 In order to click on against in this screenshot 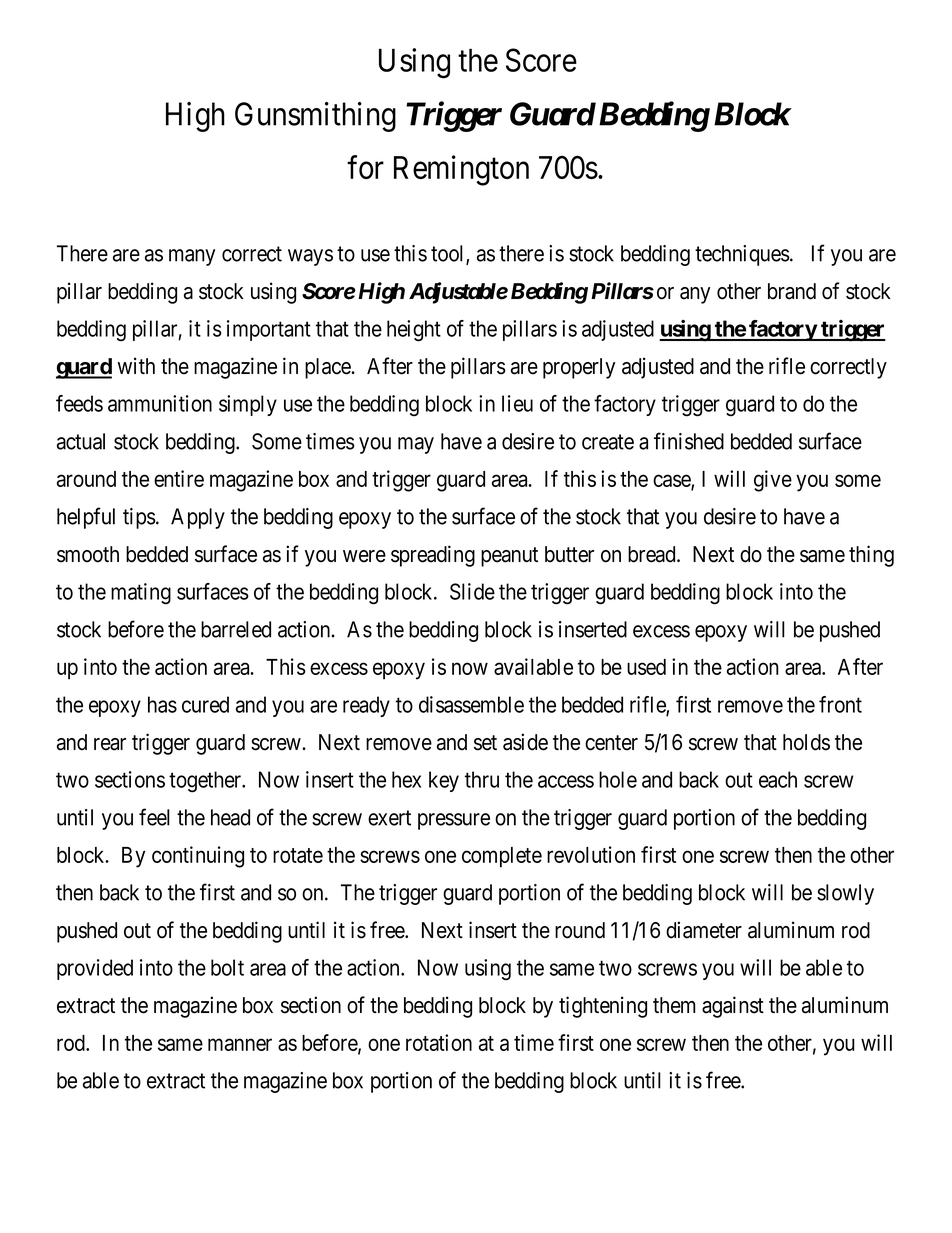, I will do `click(733, 1007)`.
